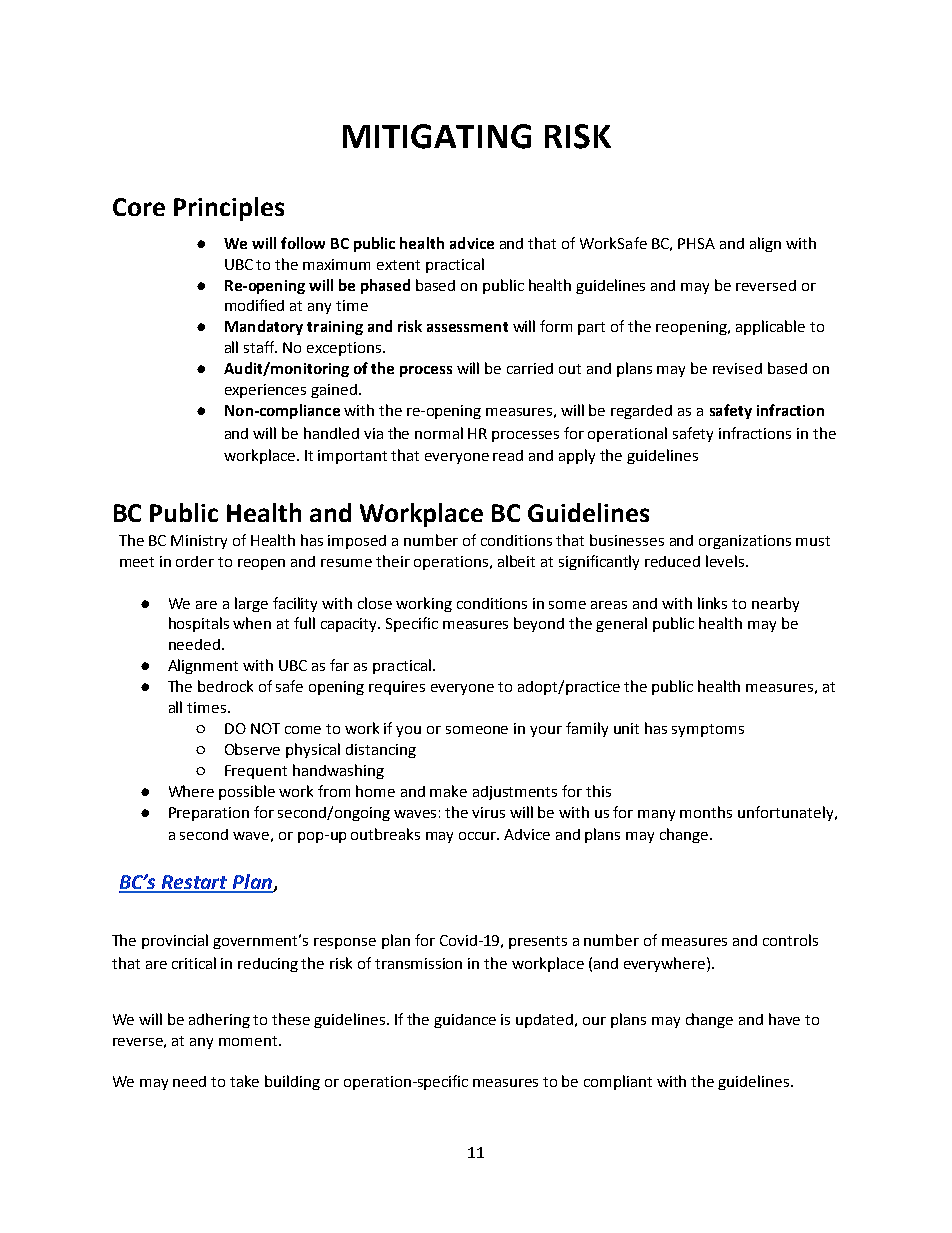 The width and height of the document is (952, 1233). What do you see at coordinates (467, 327) in the document?
I see `assessment` at bounding box center [467, 327].
